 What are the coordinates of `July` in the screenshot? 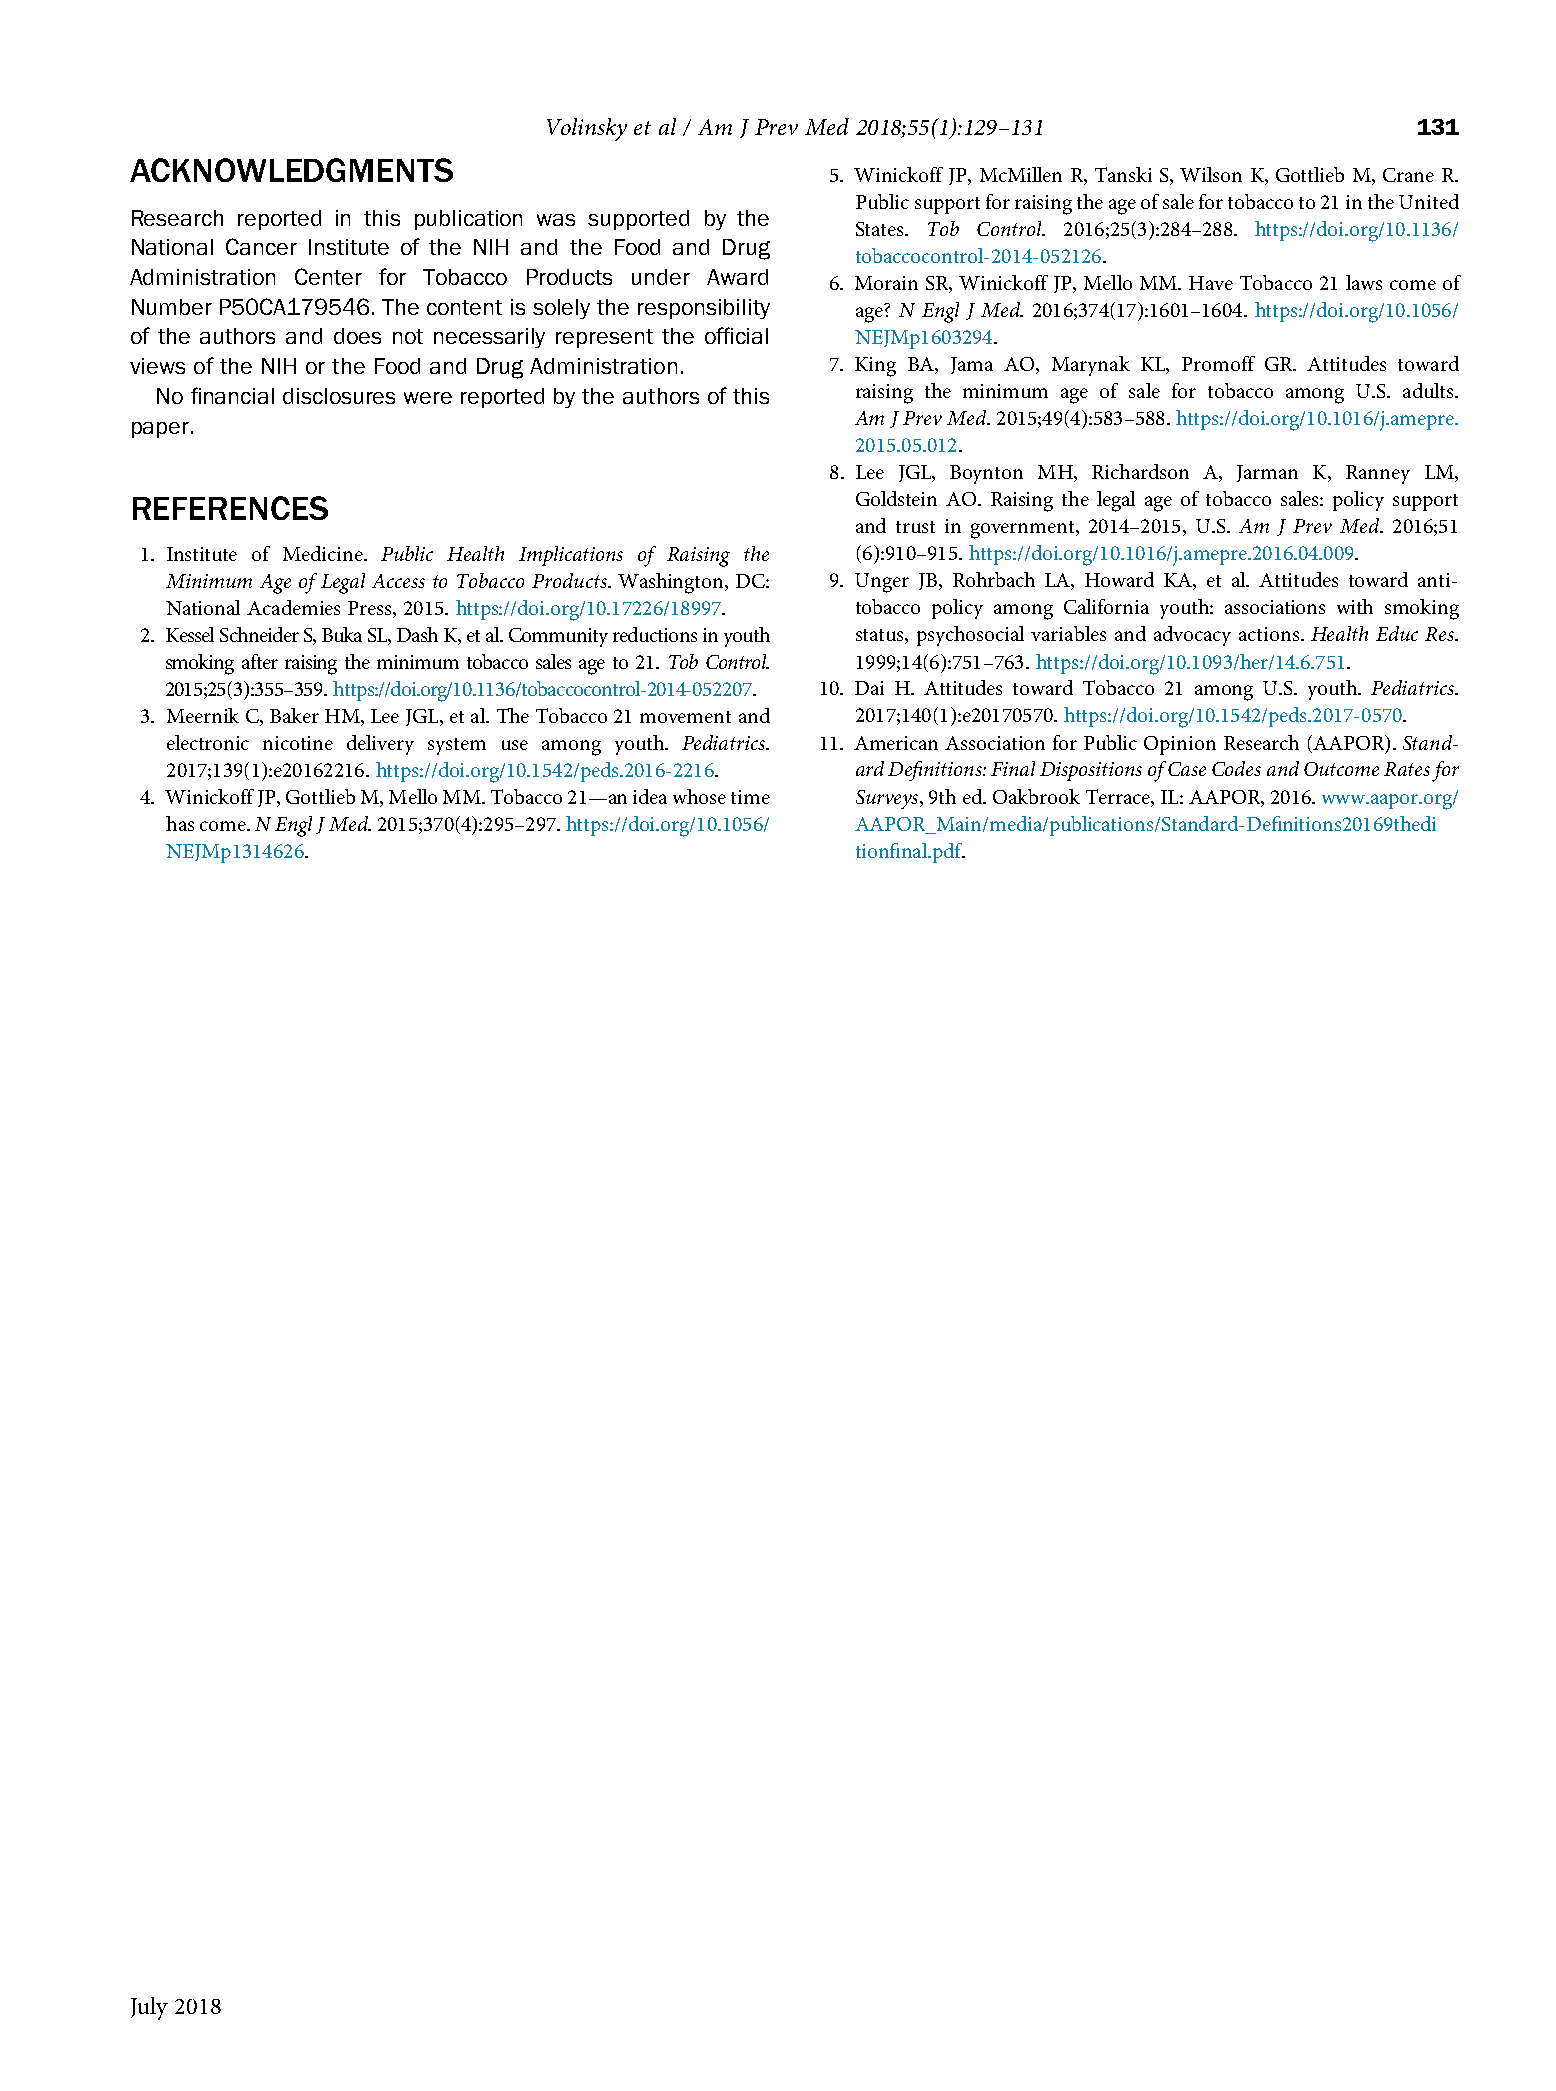 It's located at (149, 2008).
